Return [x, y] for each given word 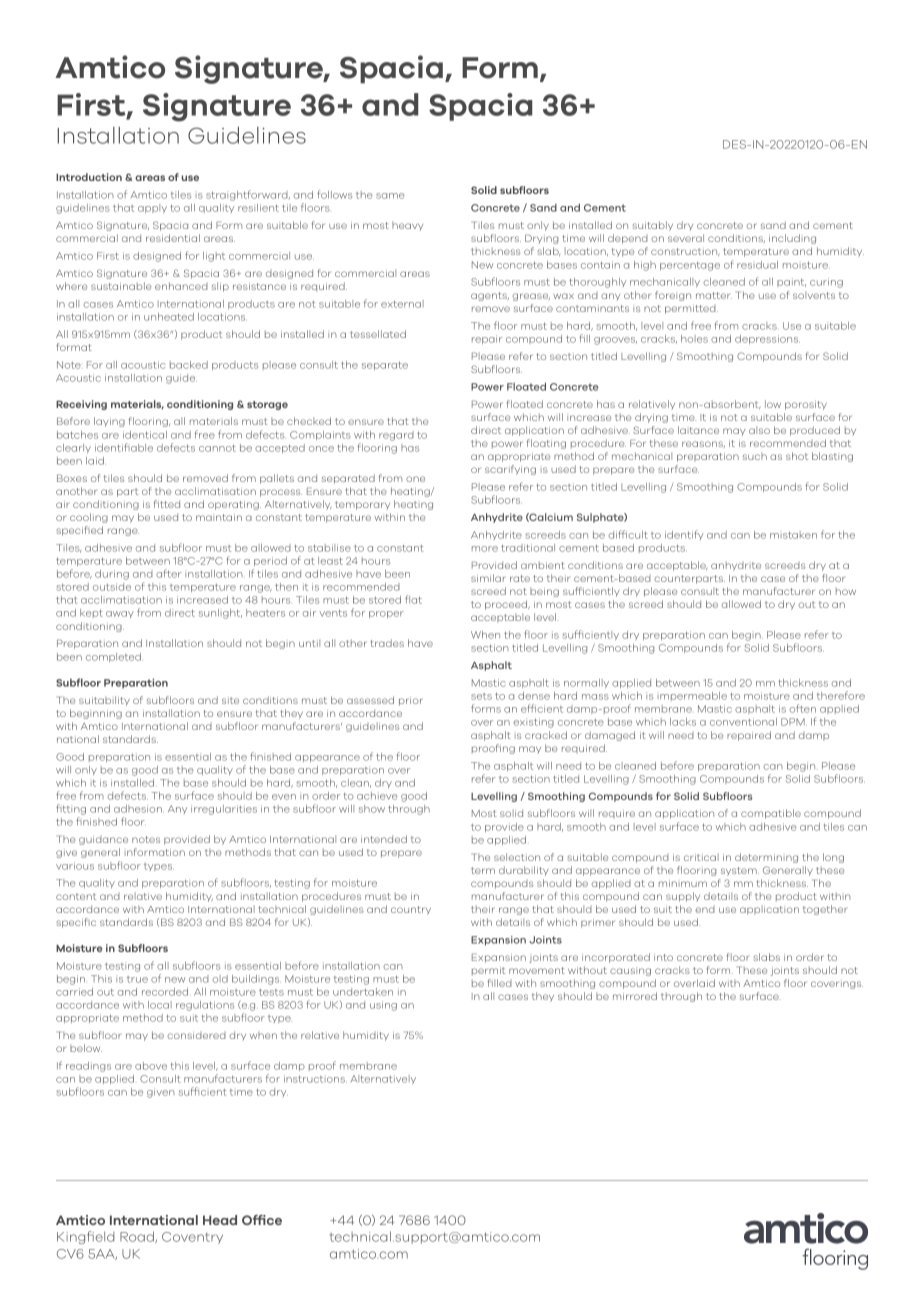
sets [481, 696]
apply [152, 208]
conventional [743, 722]
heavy [407, 226]
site [230, 700]
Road [138, 1237]
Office [262, 1220]
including [792, 239]
